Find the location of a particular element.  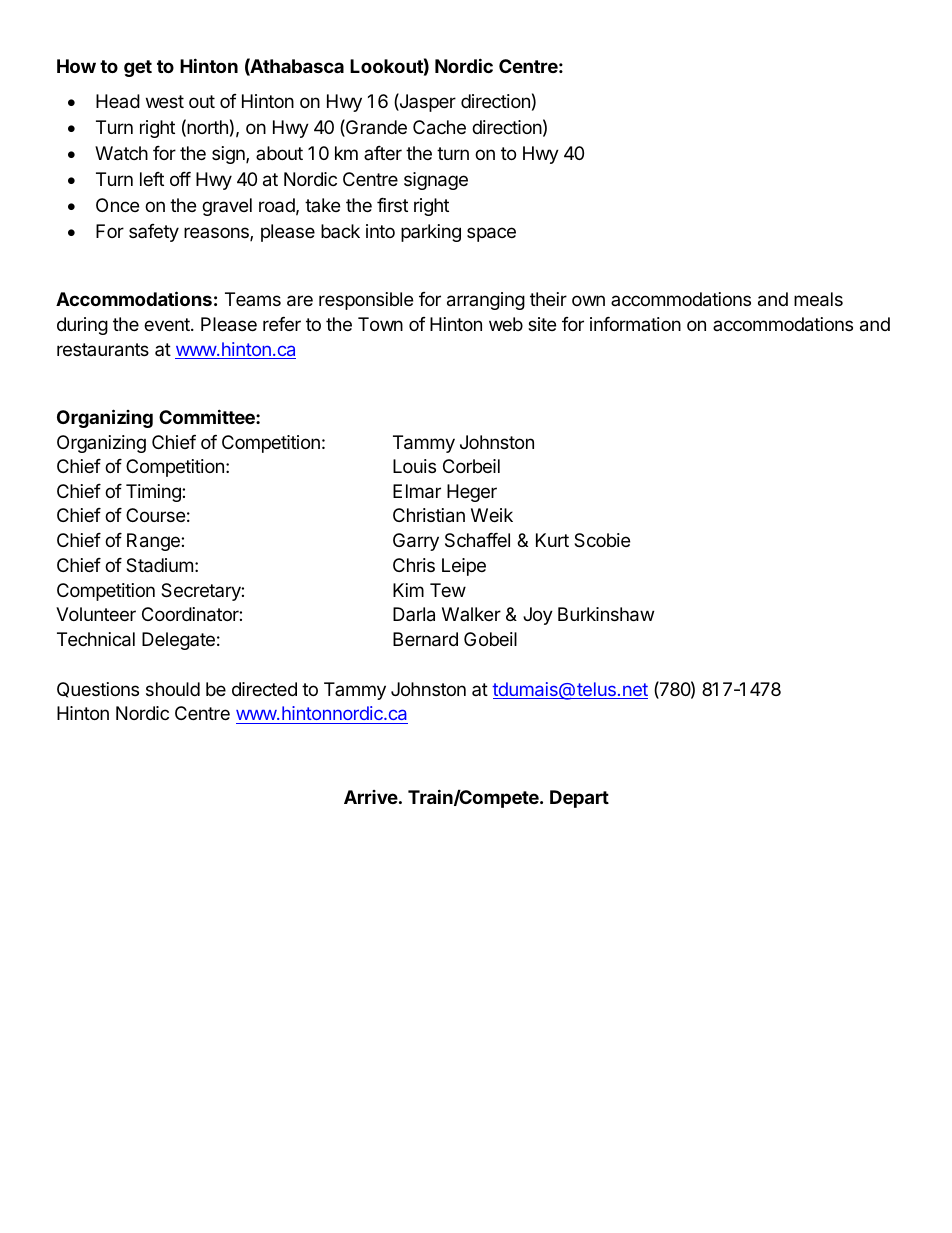

Timing is located at coordinates (154, 493).
